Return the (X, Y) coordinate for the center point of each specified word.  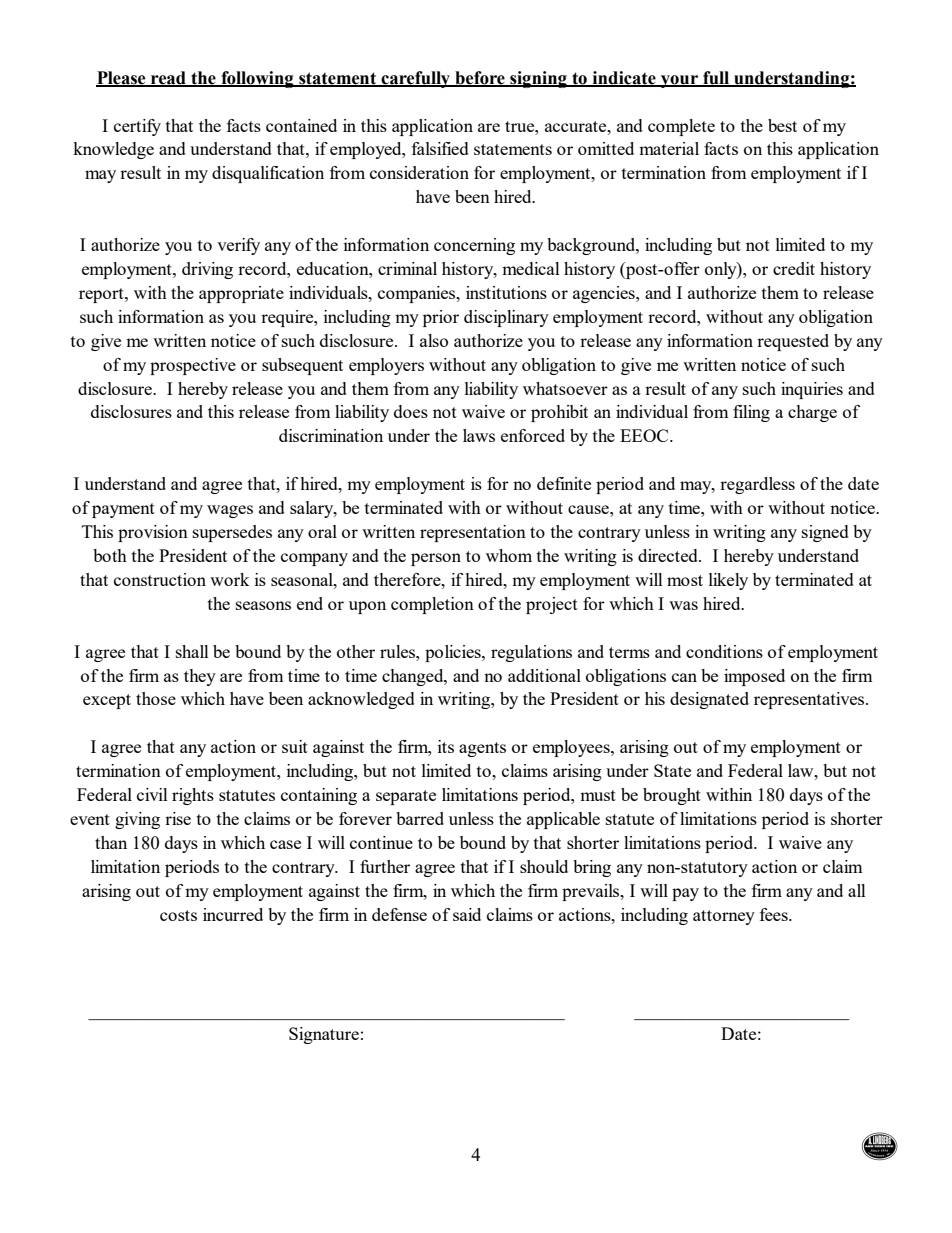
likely (728, 581)
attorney (724, 917)
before (480, 78)
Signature (324, 1035)
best (782, 125)
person (436, 559)
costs (178, 915)
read (168, 78)
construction (160, 579)
